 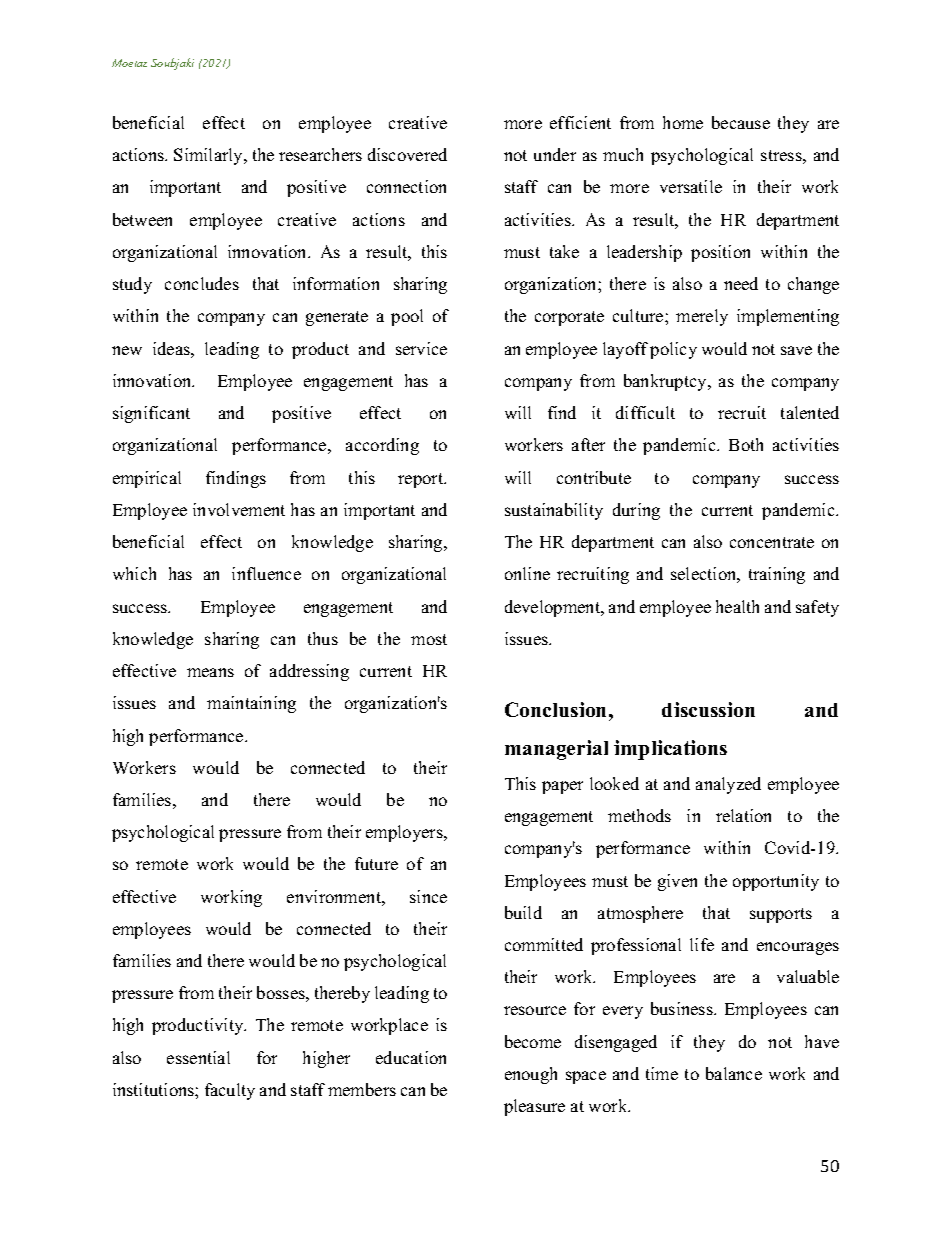 I want to click on empirical, so click(x=147, y=479).
